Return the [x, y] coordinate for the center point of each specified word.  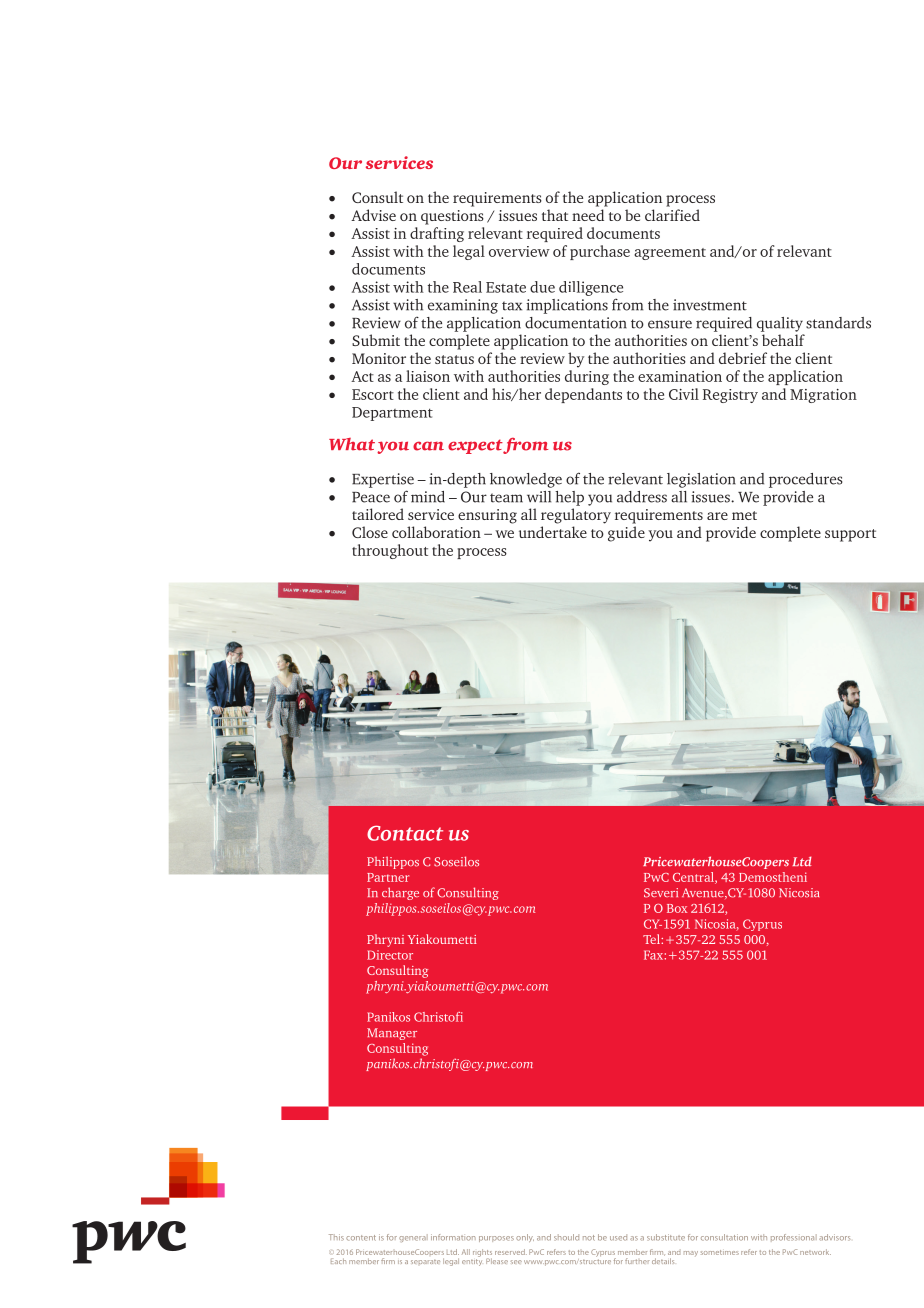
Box [677, 908]
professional [794, 1238]
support [850, 535]
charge [400, 893]
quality [780, 324]
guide [626, 534]
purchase [600, 252]
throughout [390, 551]
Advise [373, 215]
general [413, 1238]
